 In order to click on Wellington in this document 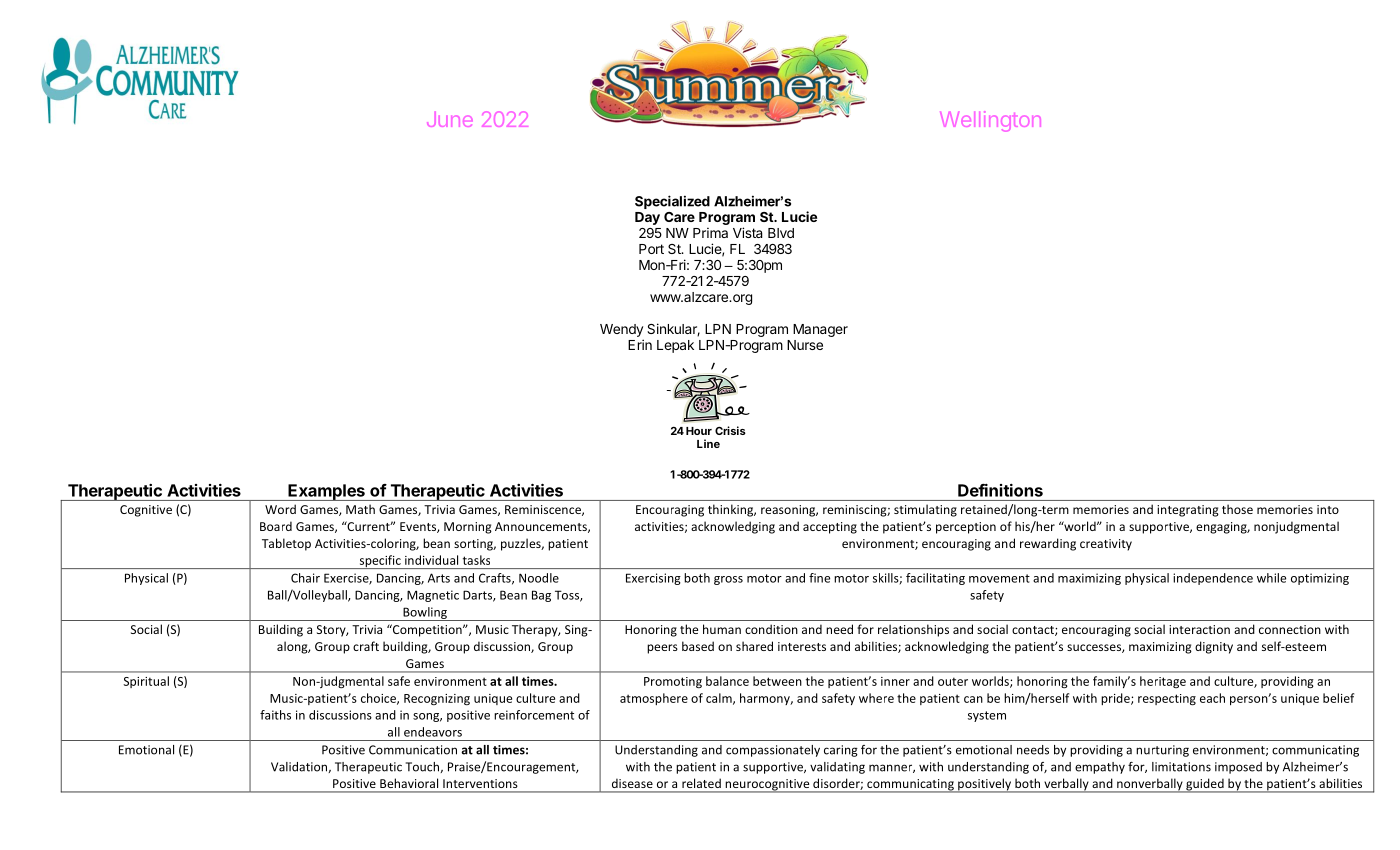, I will do `click(990, 121)`.
